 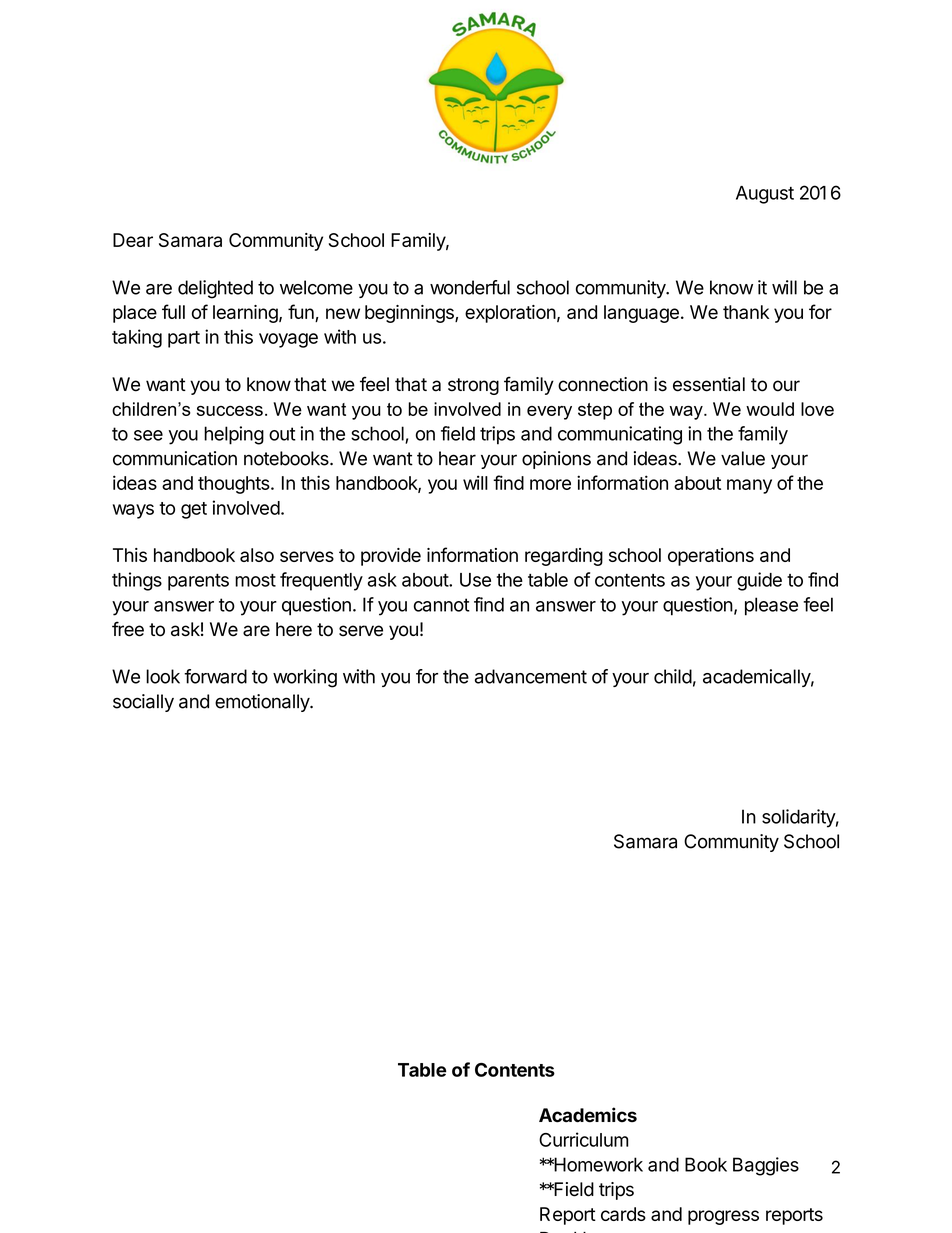 What do you see at coordinates (531, 676) in the screenshot?
I see `advancement` at bounding box center [531, 676].
